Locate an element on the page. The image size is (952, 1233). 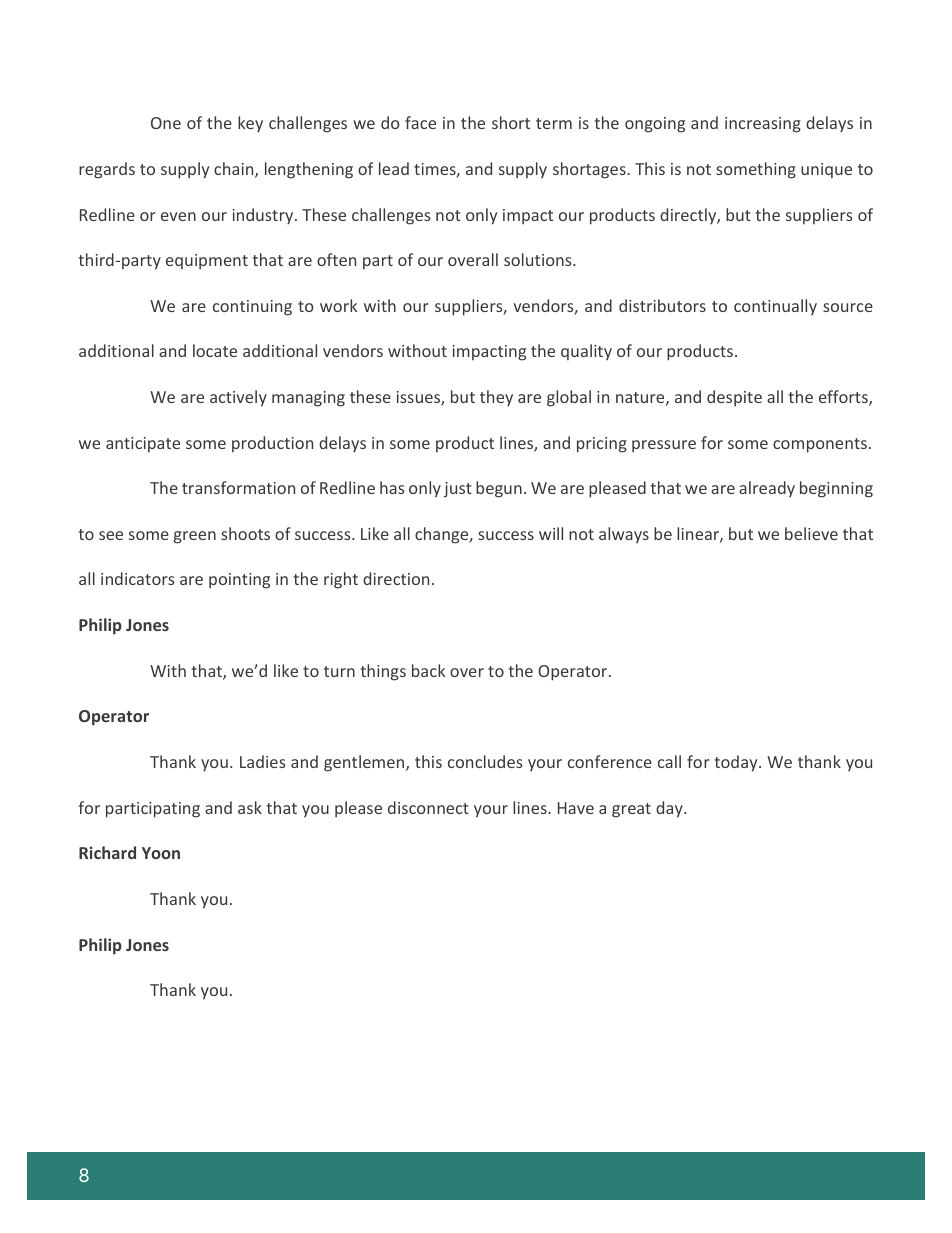
continually is located at coordinates (775, 307).
